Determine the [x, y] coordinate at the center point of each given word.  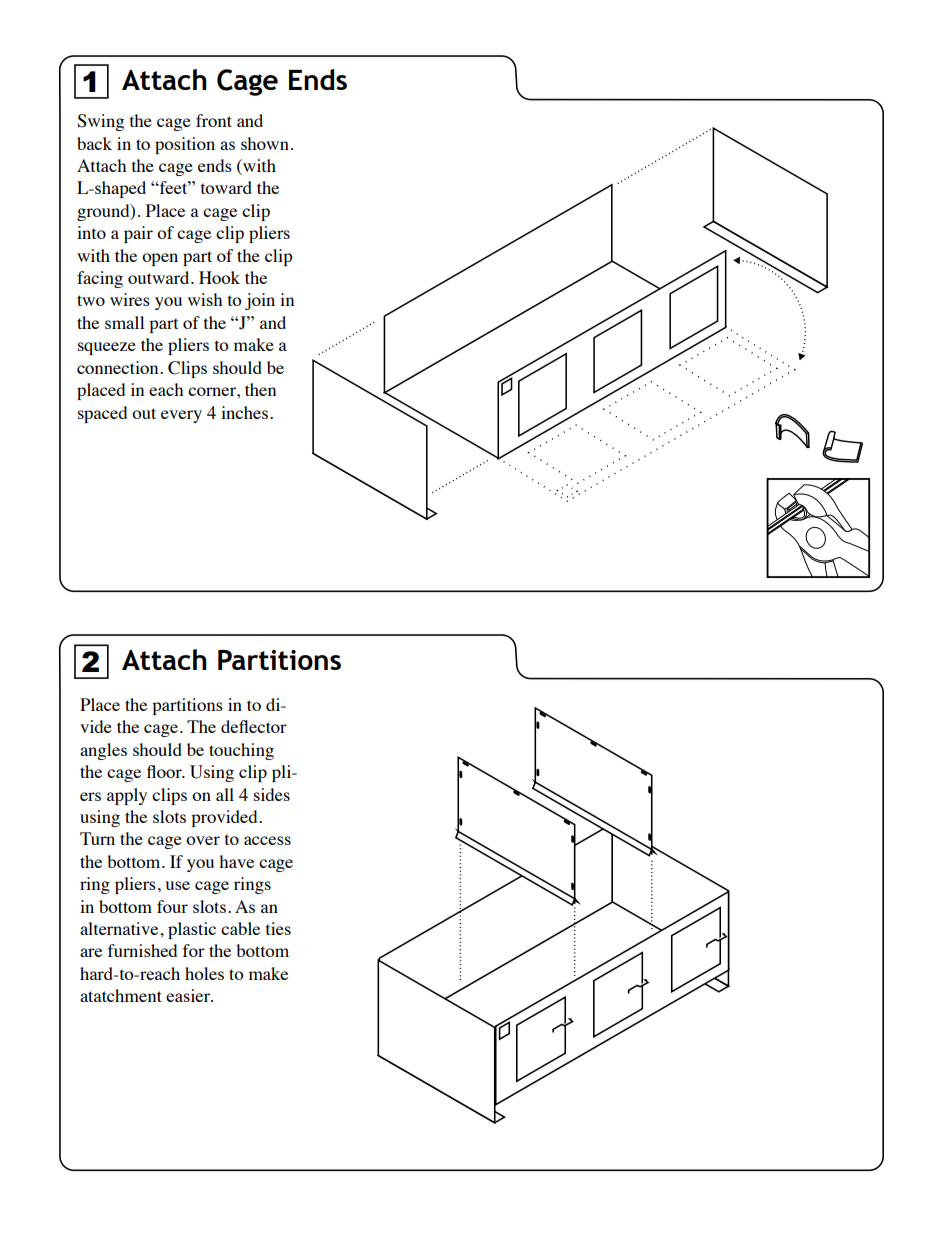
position [185, 145]
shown [265, 143]
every [181, 416]
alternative [120, 928]
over [203, 840]
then [260, 389]
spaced [102, 414]
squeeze [107, 348]
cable [240, 928]
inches [246, 412]
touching [241, 751]
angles [103, 751]
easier [189, 995]
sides [272, 794]
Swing [100, 122]
